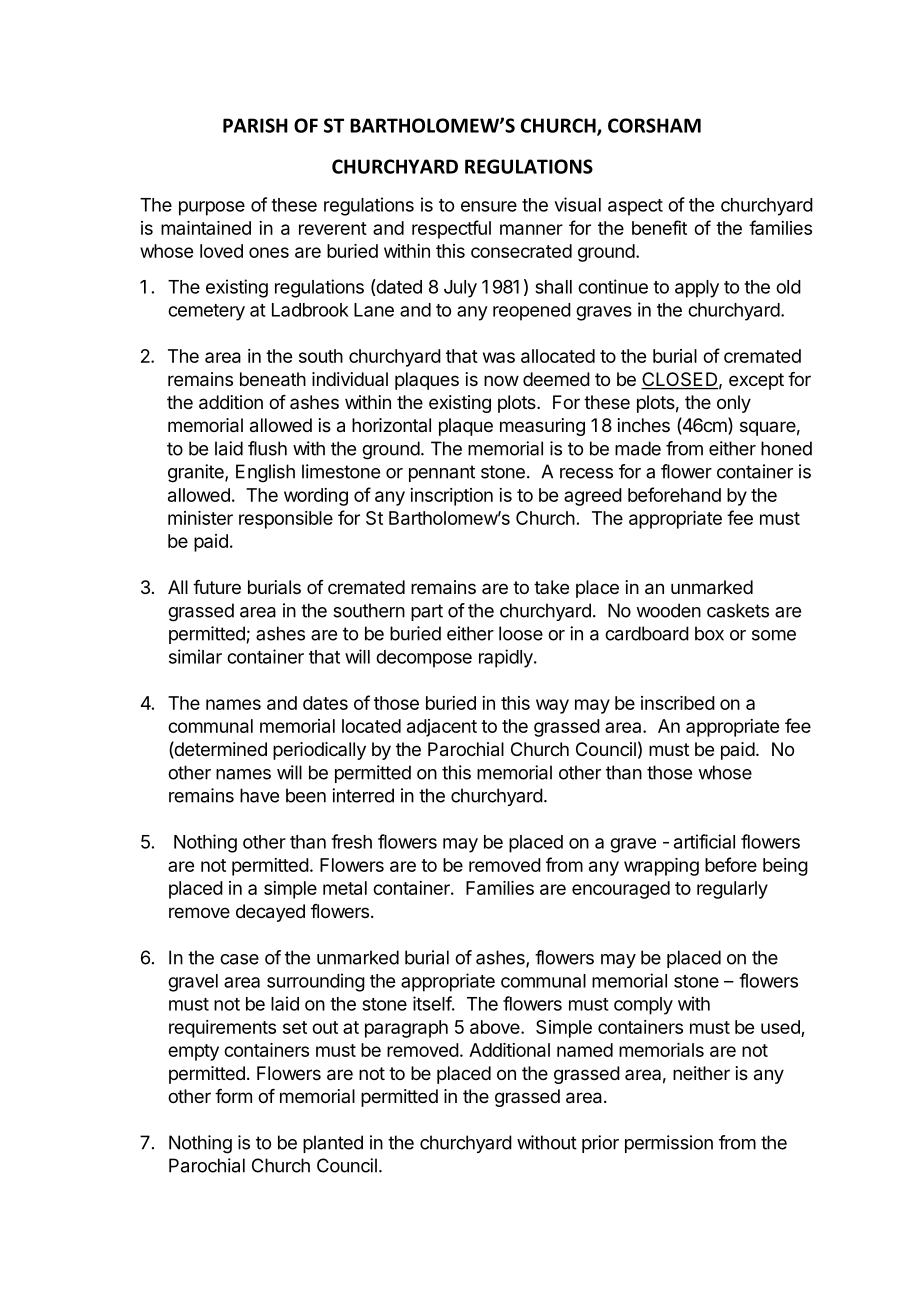 This document has width=924, height=1308. I want to click on form, so click(233, 1096).
